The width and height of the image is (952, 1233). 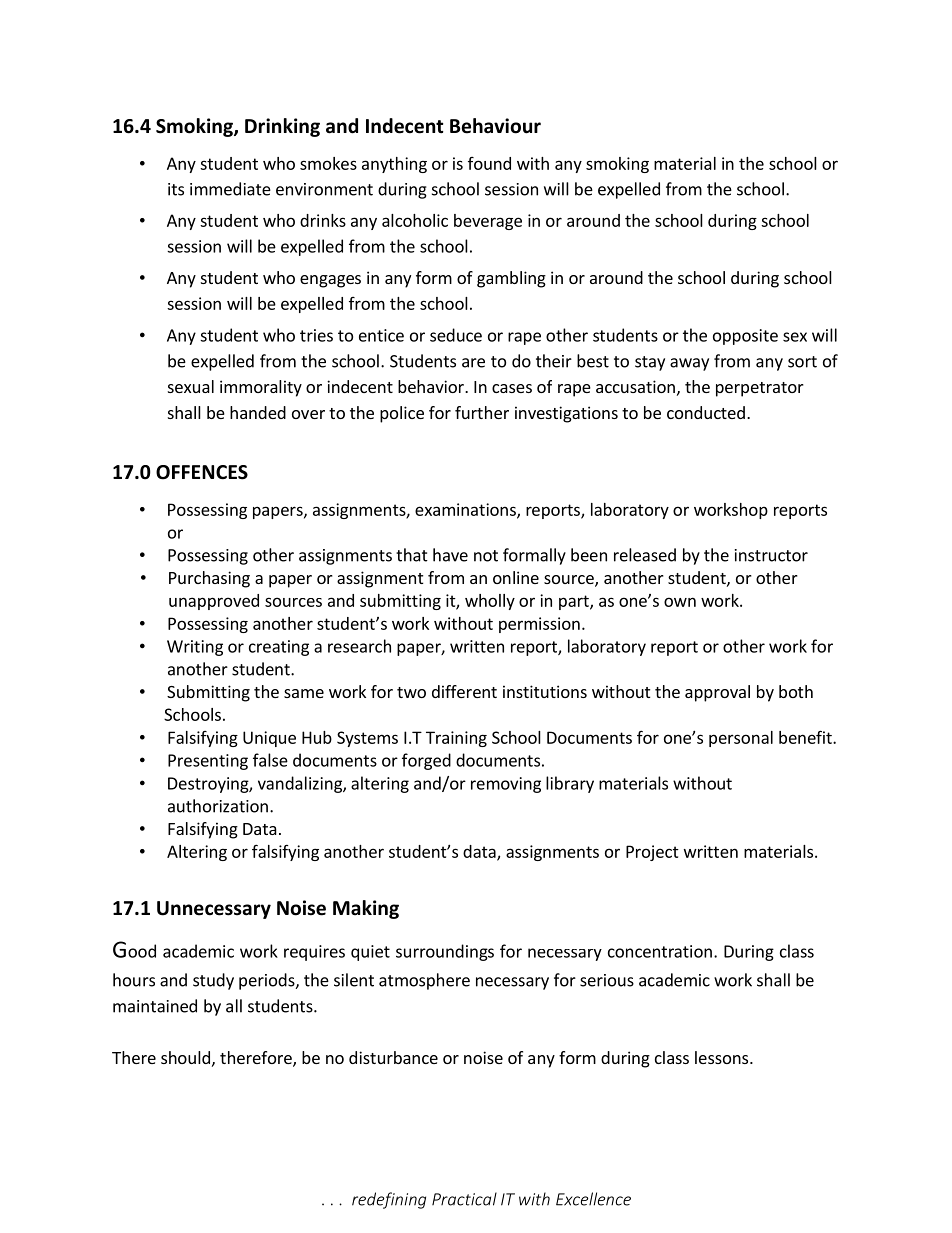 What do you see at coordinates (230, 189) in the image?
I see `immediate` at bounding box center [230, 189].
